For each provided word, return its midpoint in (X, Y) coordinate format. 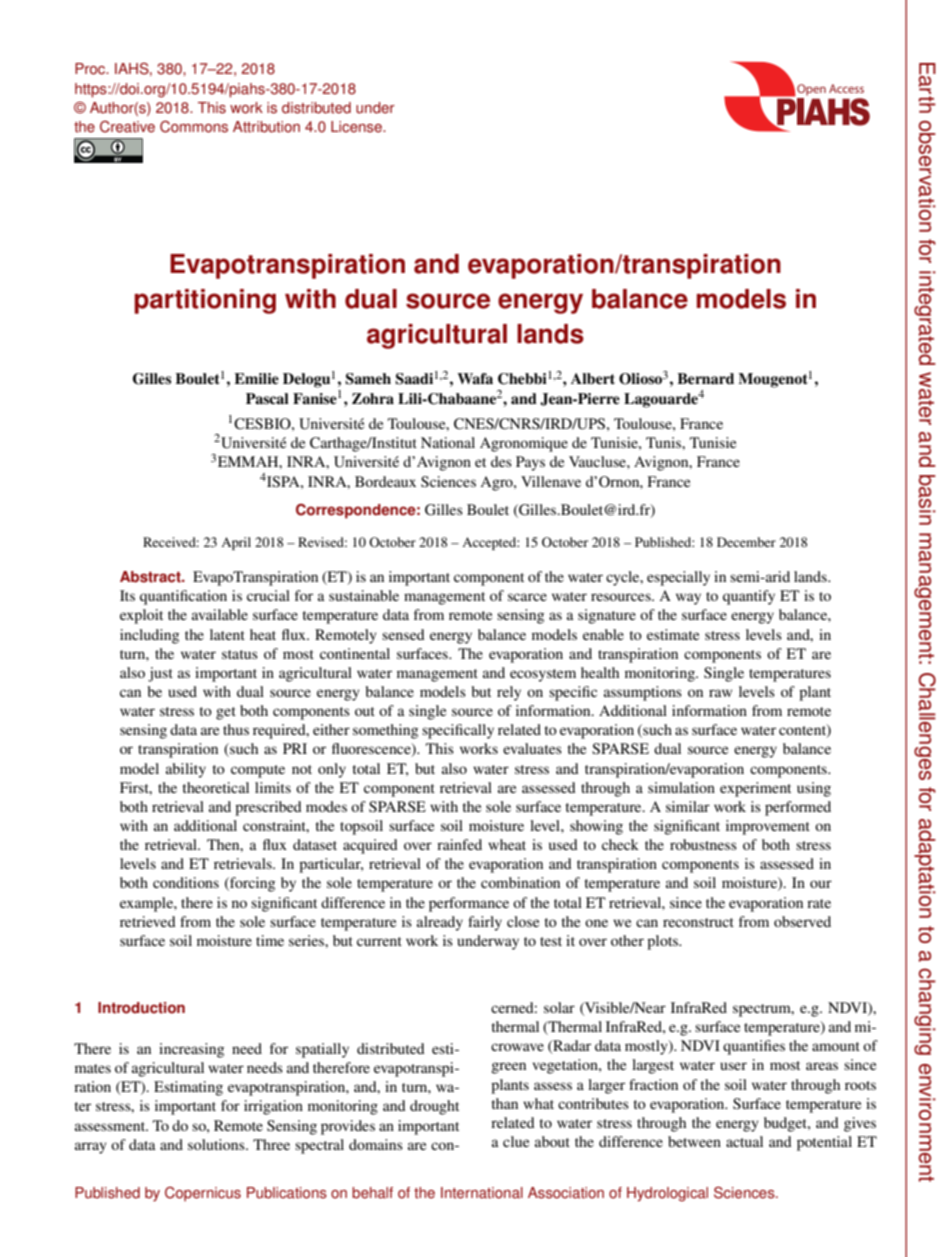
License (357, 127)
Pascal (267, 399)
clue (516, 1141)
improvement (768, 827)
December (746, 542)
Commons (194, 127)
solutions (217, 1144)
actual (744, 1141)
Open (810, 90)
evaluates (532, 748)
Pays (530, 463)
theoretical (216, 787)
